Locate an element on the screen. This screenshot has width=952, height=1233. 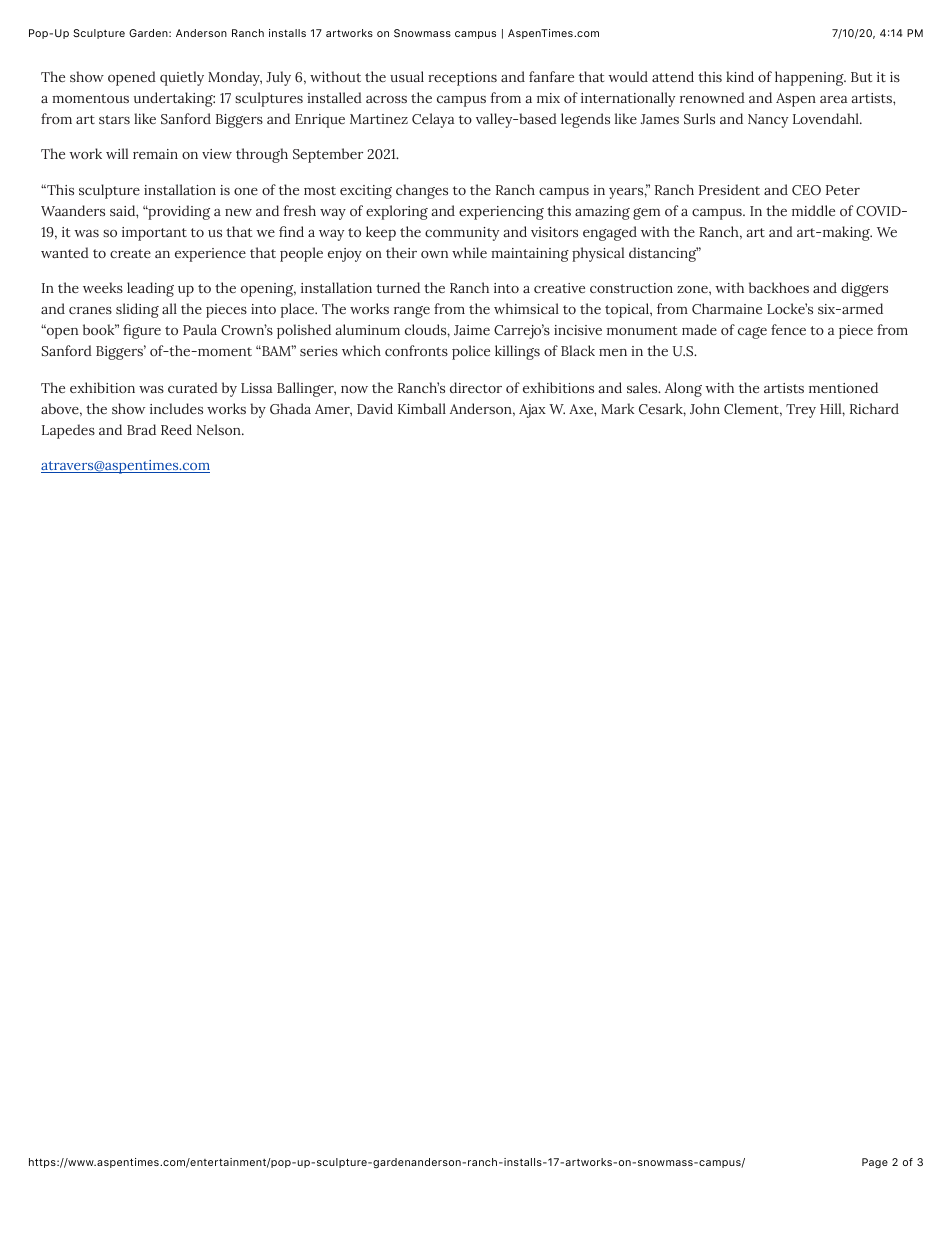
Trey is located at coordinates (801, 411).
